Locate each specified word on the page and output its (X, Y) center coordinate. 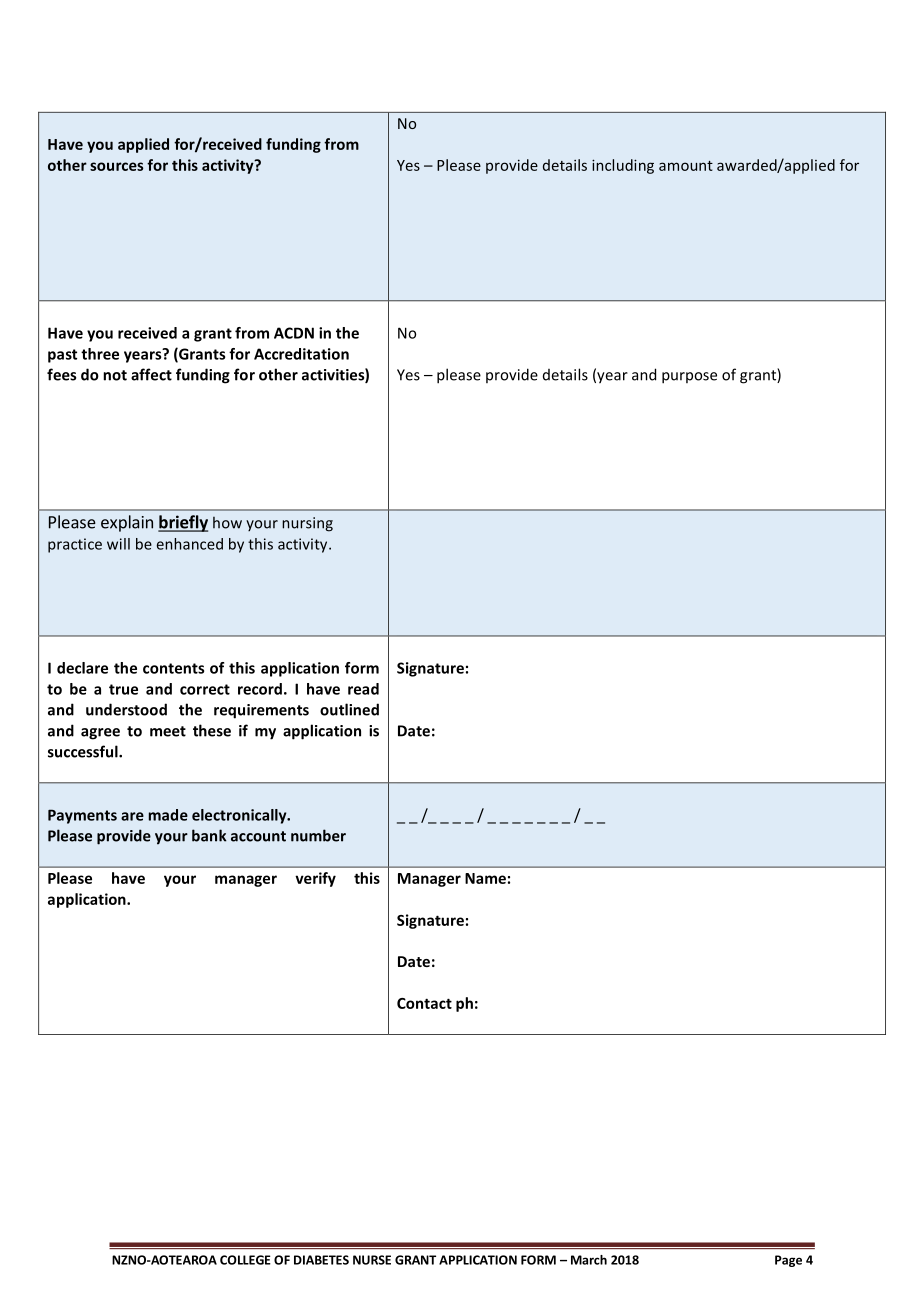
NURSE (372, 1260)
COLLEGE (245, 1260)
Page (788, 1261)
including (623, 166)
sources (116, 166)
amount (686, 166)
